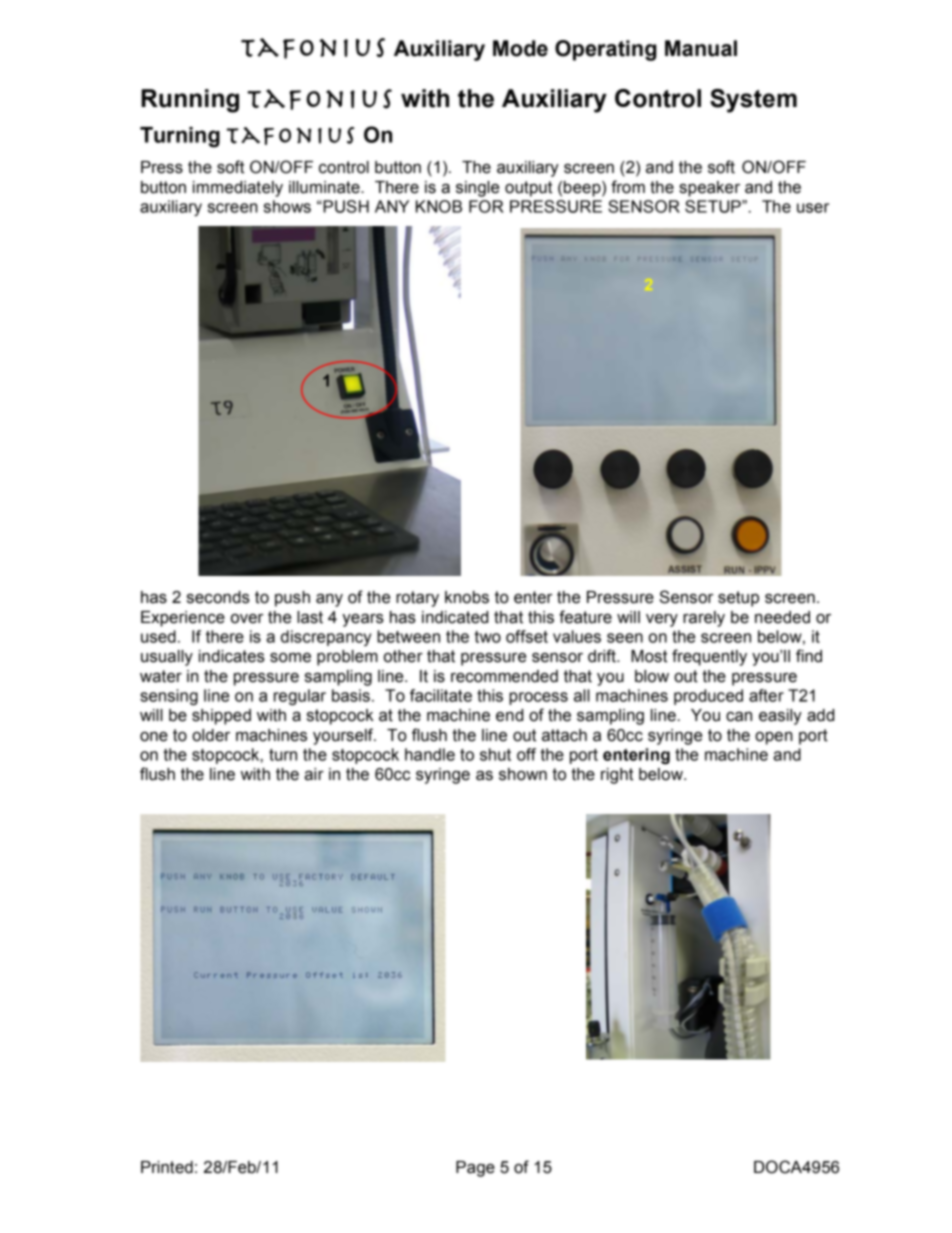 The width and height of the page is (952, 1233). Describe the element at coordinates (218, 597) in the page. I see `seconds` at that location.
